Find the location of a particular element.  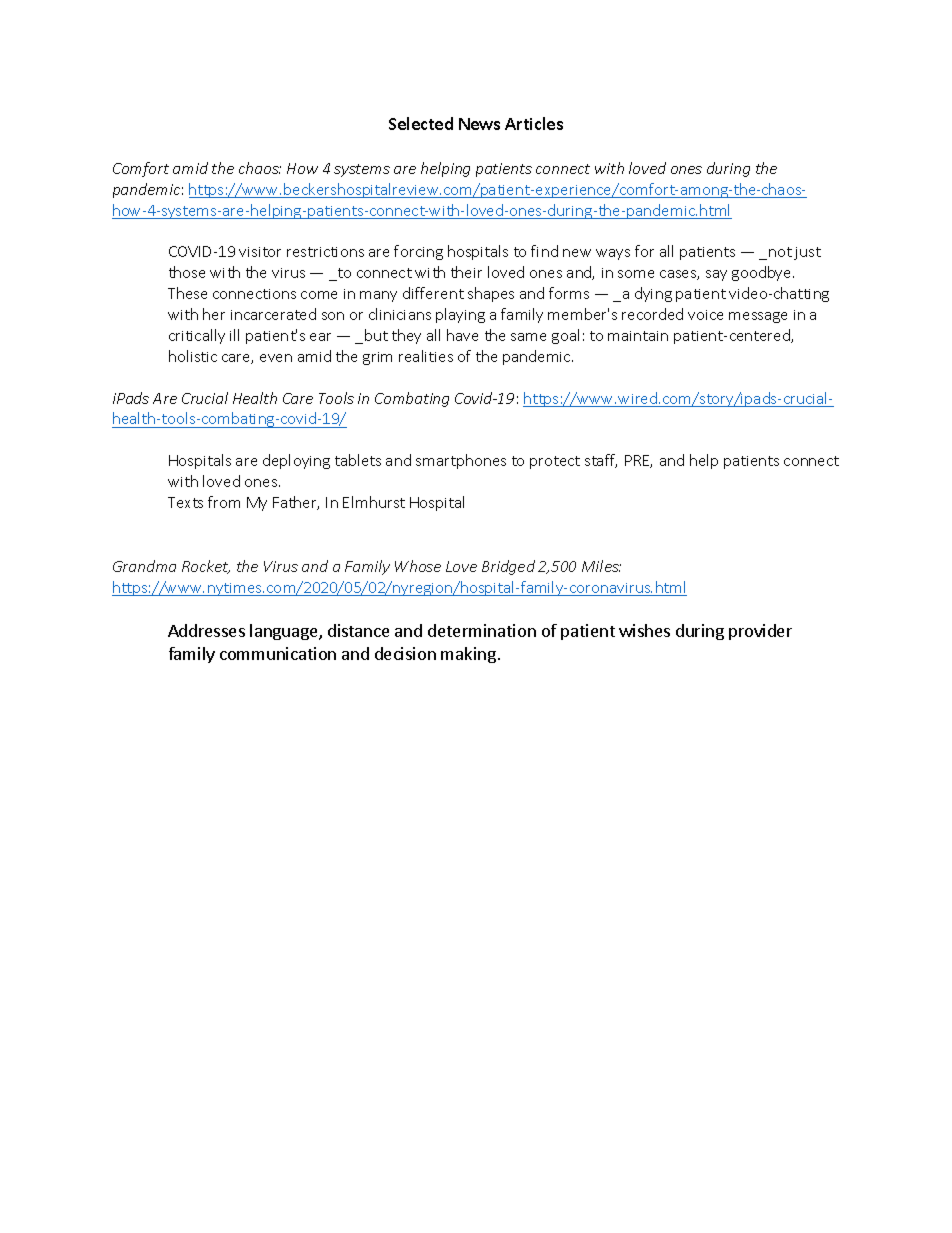

deploying is located at coordinates (296, 461).
